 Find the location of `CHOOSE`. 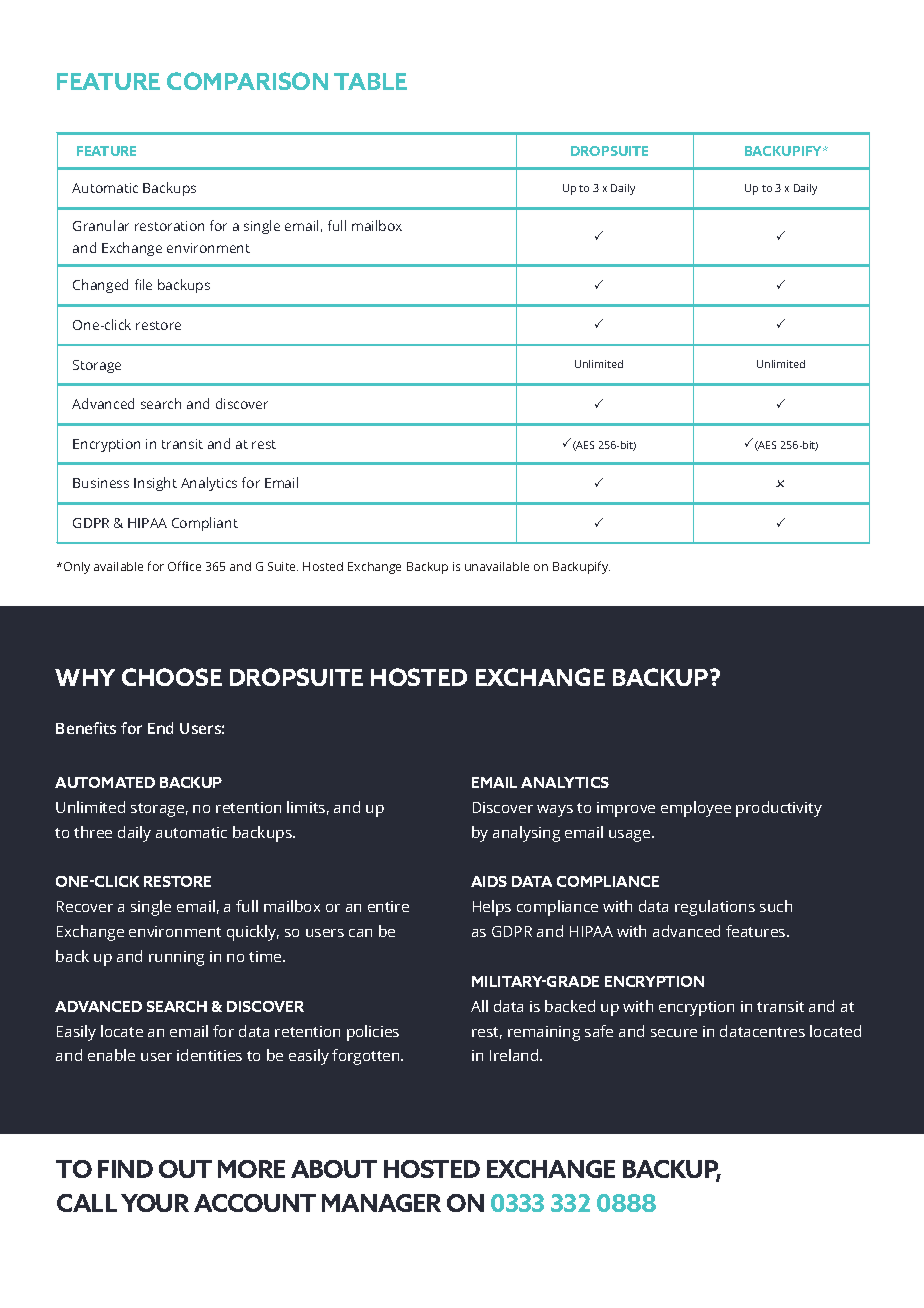

CHOOSE is located at coordinates (172, 677).
